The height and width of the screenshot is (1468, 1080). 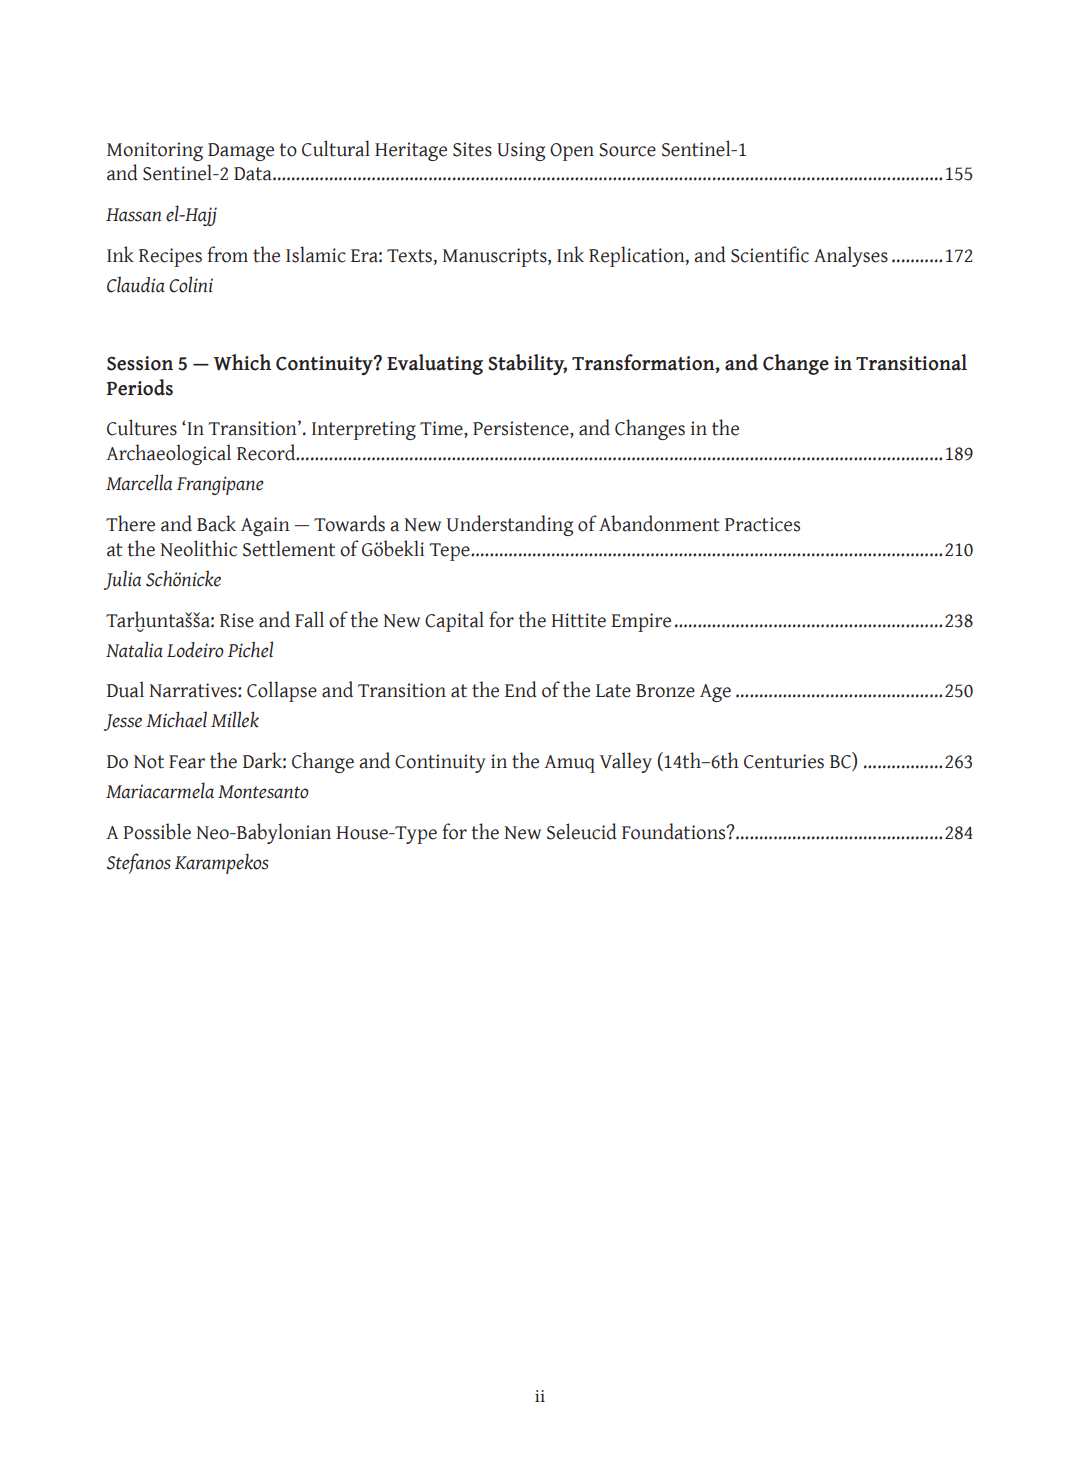 What do you see at coordinates (241, 152) in the screenshot?
I see `Damage` at bounding box center [241, 152].
